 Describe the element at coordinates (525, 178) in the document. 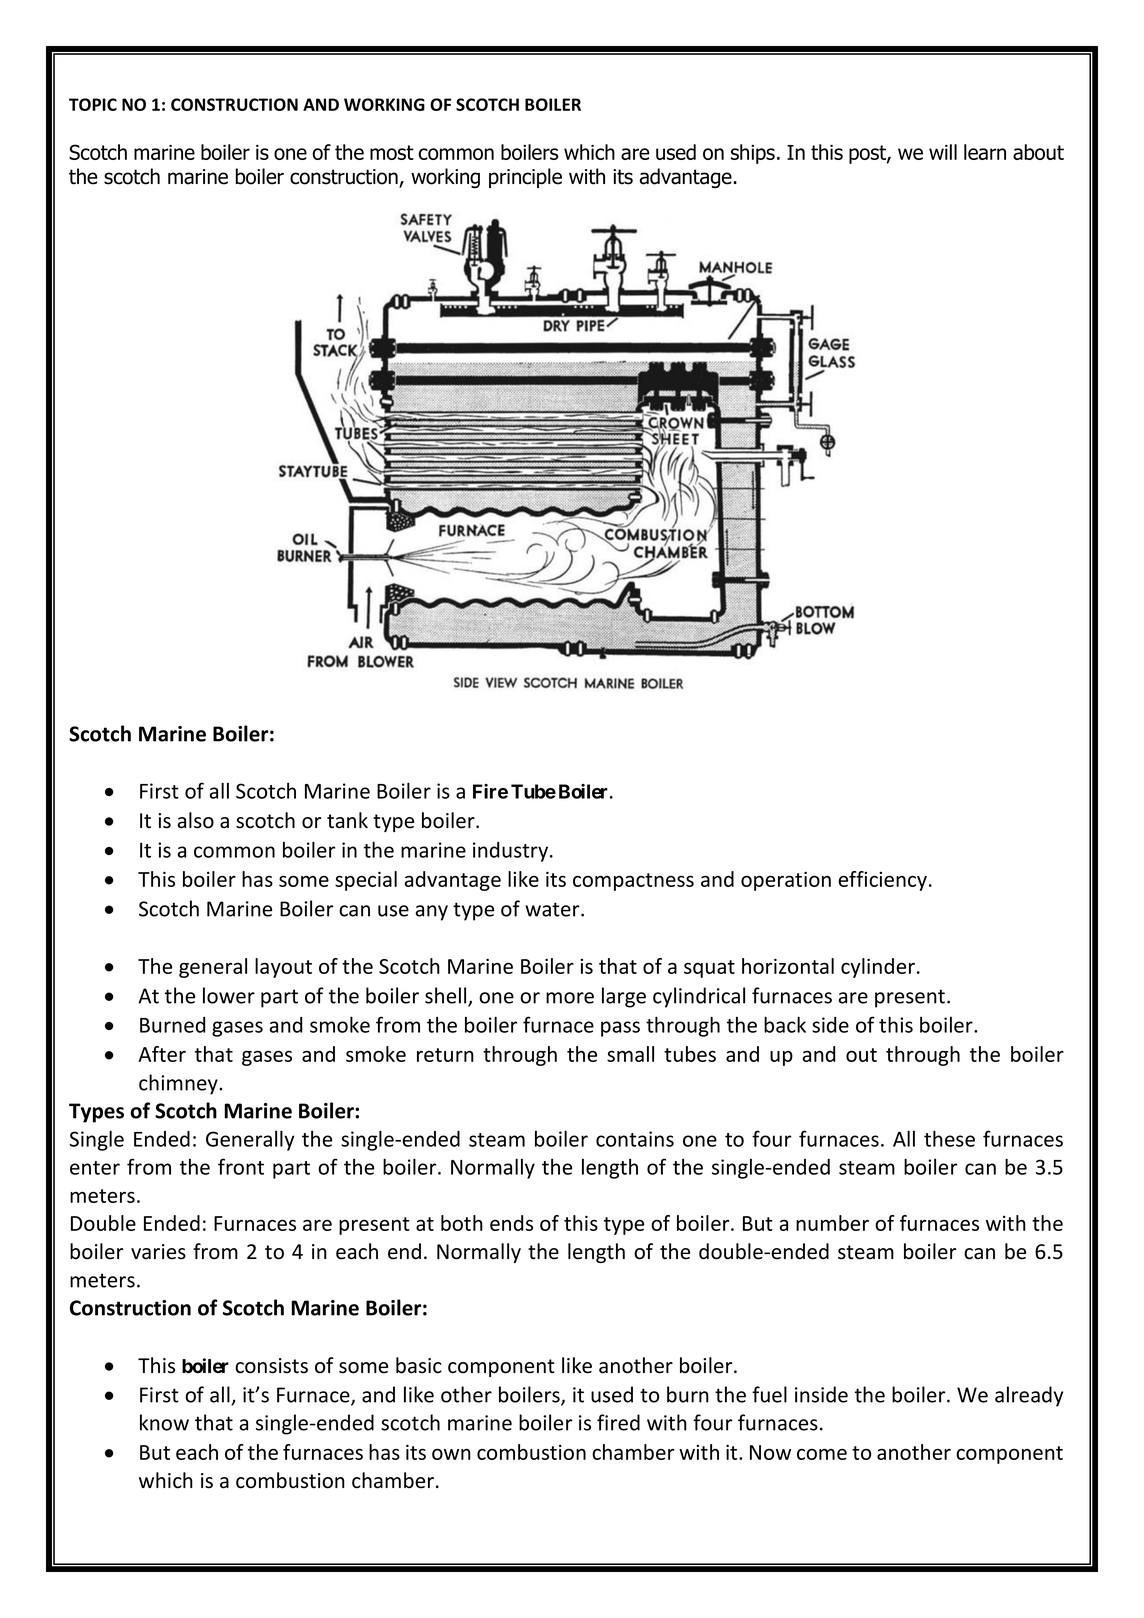

I see `principle` at that location.
